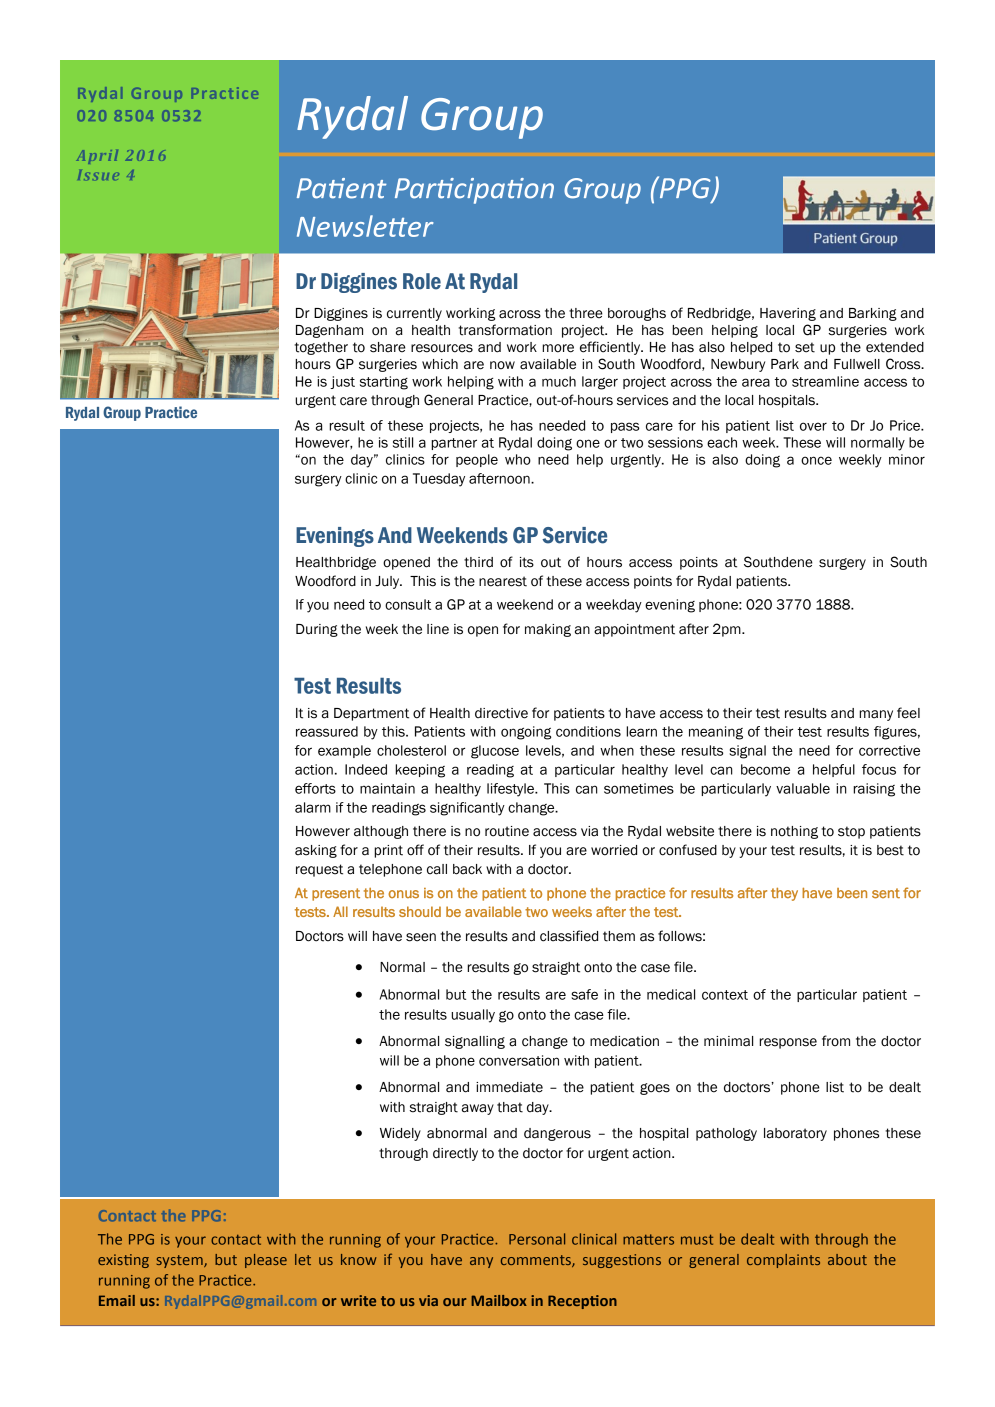  What do you see at coordinates (98, 175) in the screenshot?
I see `Issue` at bounding box center [98, 175].
